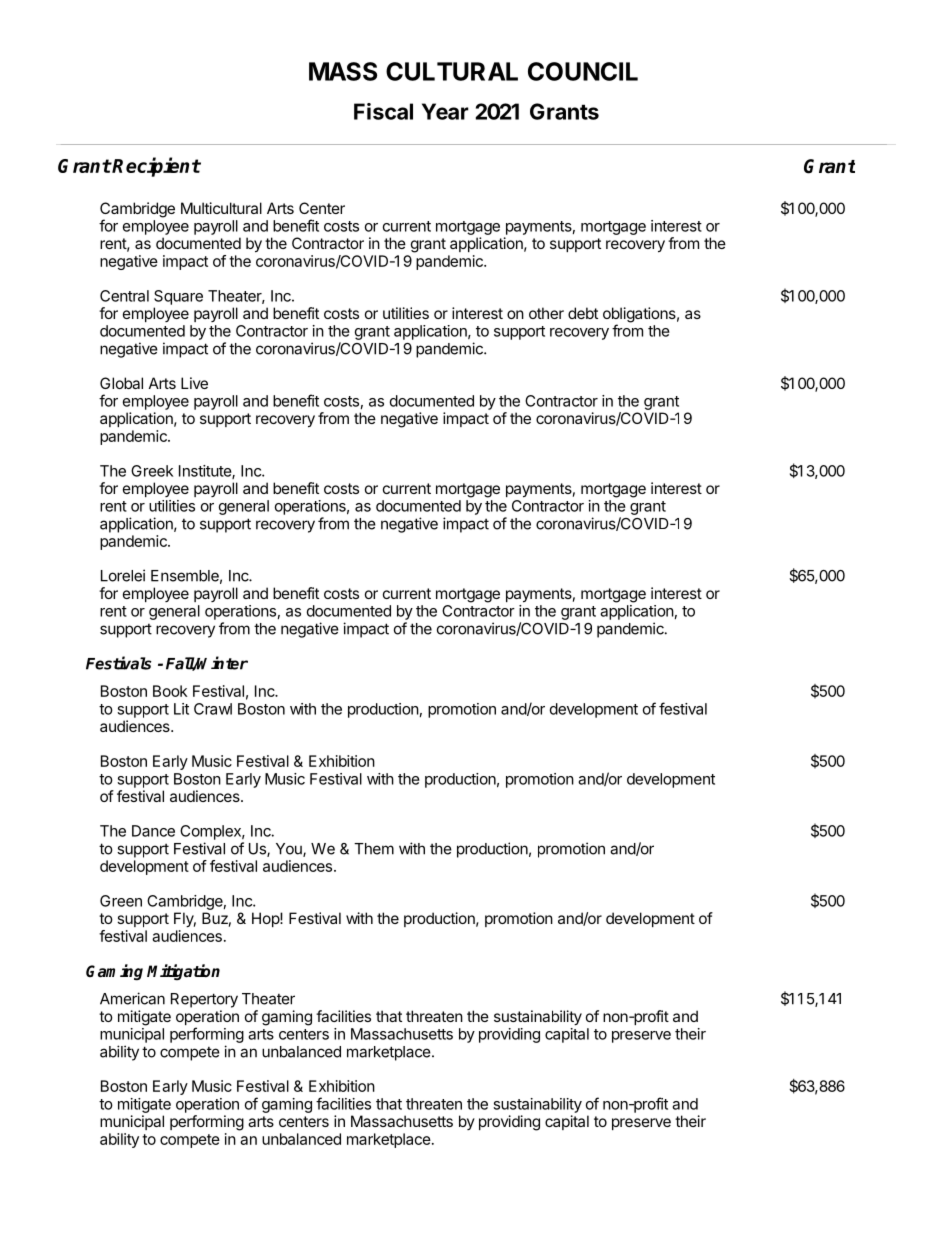  Describe the element at coordinates (183, 972) in the screenshot. I see `Mitigation` at that location.
